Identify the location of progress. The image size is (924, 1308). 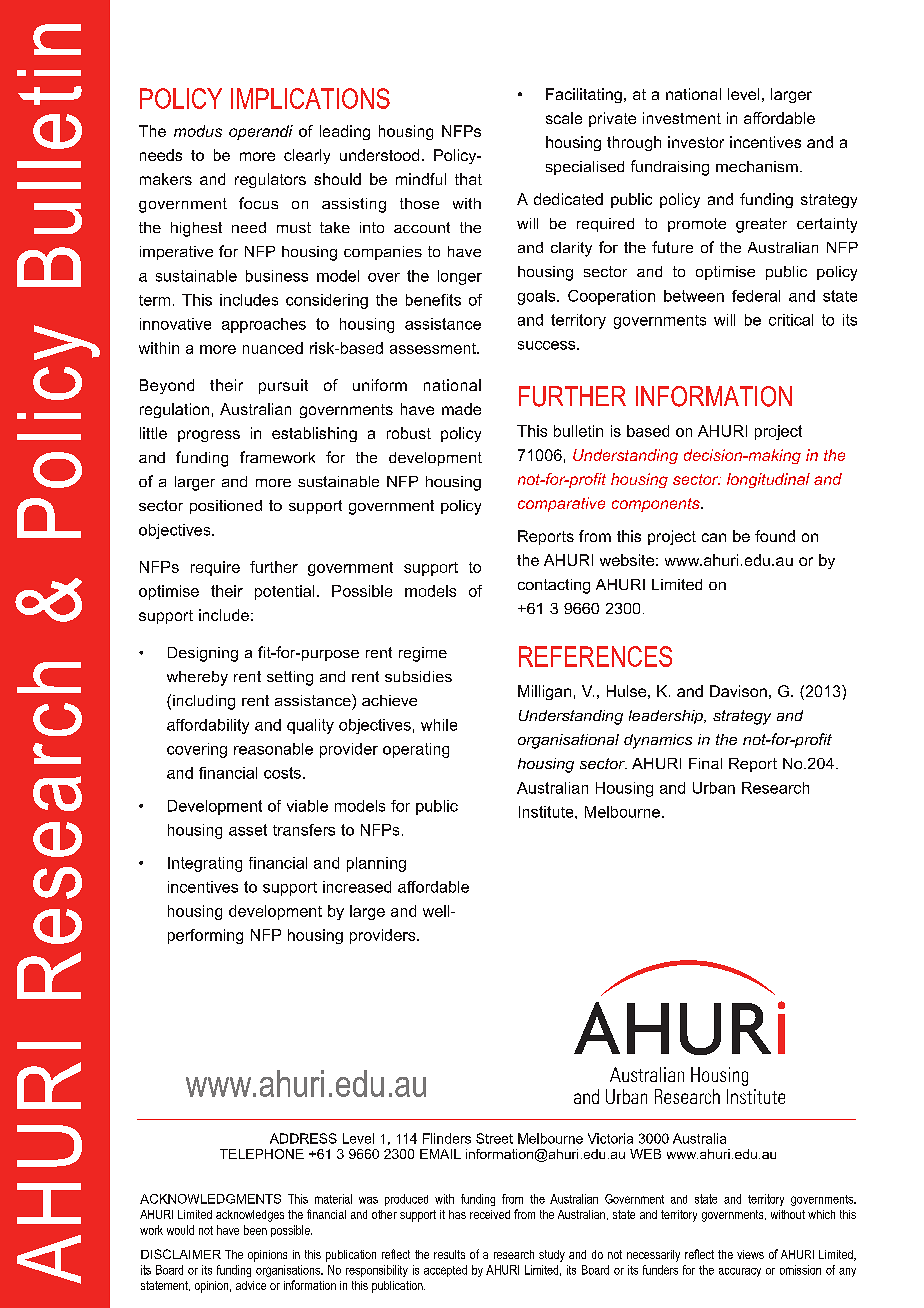
(209, 436).
